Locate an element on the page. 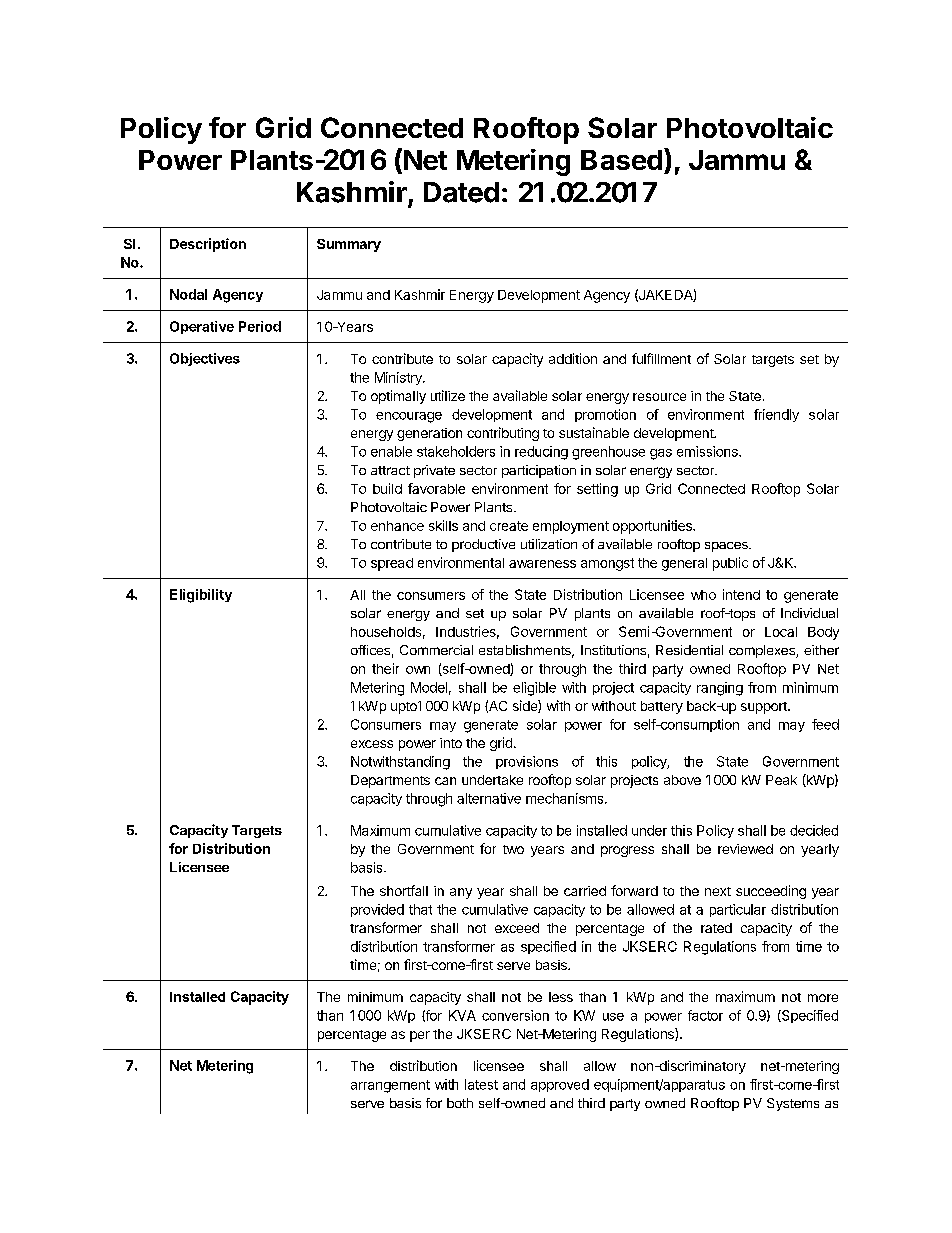 The height and width of the document is (1233, 952). Dated is located at coordinates (461, 192).
